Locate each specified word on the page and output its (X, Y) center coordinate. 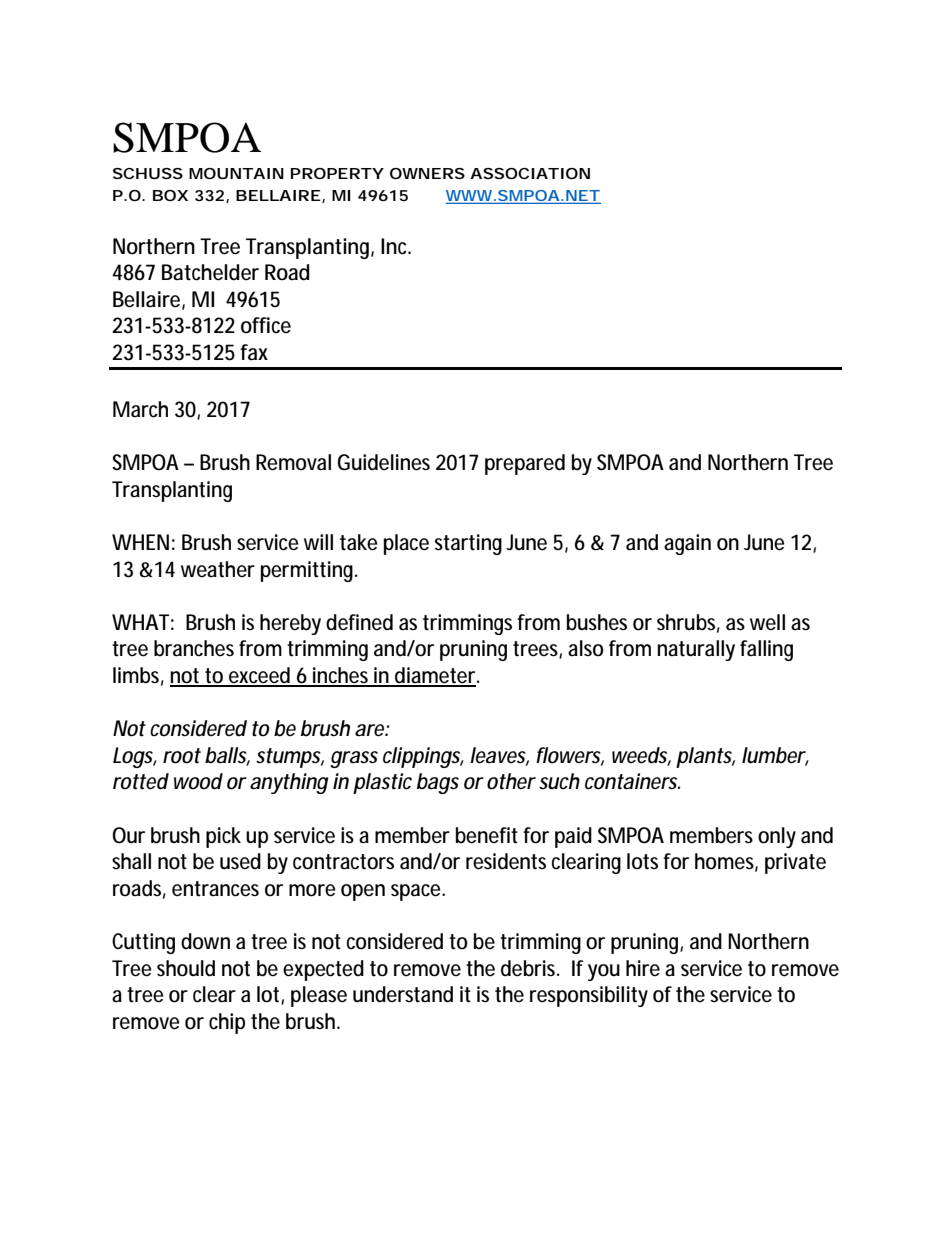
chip (227, 1023)
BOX (170, 195)
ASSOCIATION (530, 173)
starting (468, 544)
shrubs (688, 623)
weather (218, 569)
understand (403, 994)
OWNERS (427, 173)
